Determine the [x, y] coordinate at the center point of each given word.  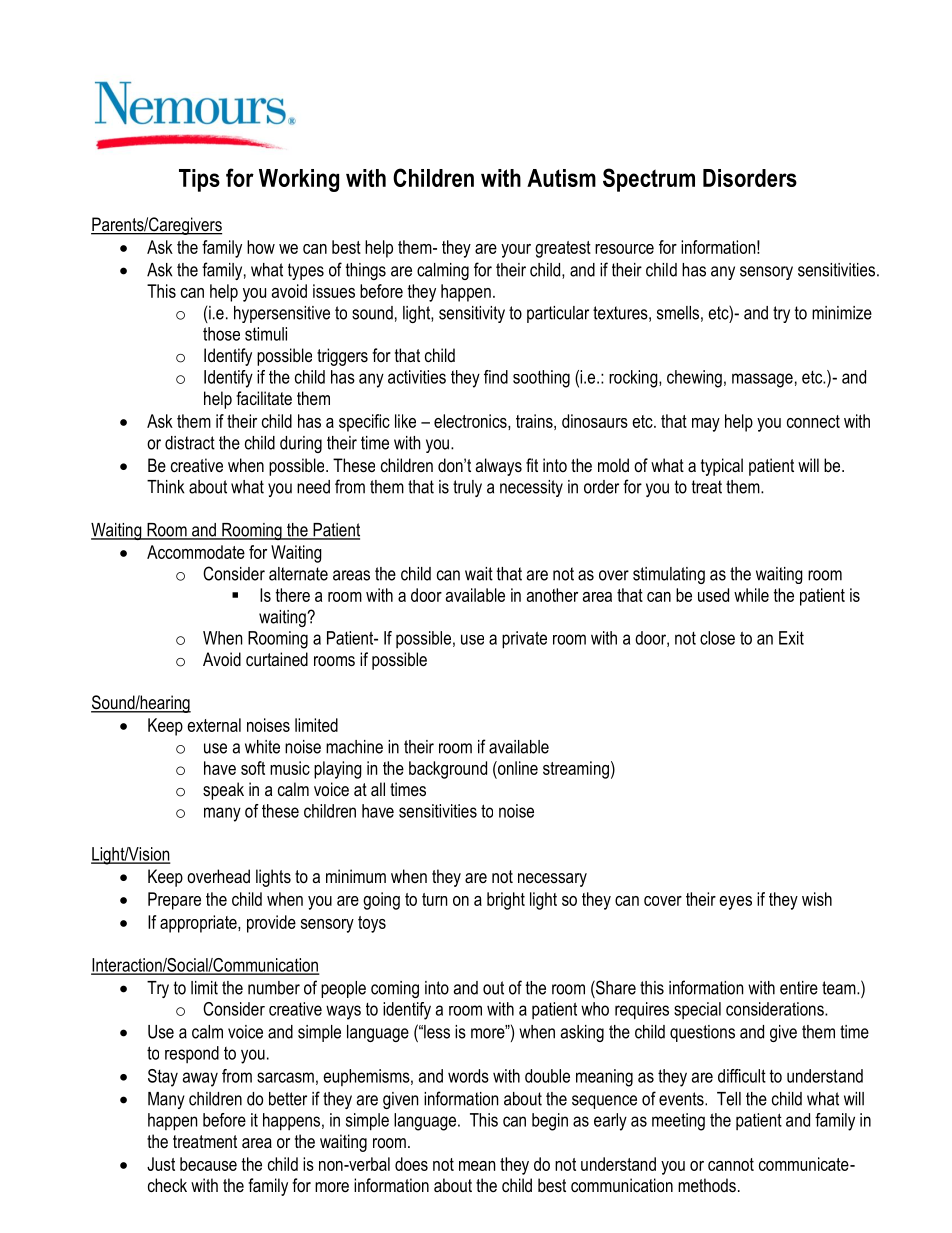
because [208, 1164]
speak [223, 791]
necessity [531, 488]
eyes [735, 903]
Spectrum [649, 180]
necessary [552, 880]
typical [722, 467]
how [261, 247]
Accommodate [196, 552]
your [516, 251]
